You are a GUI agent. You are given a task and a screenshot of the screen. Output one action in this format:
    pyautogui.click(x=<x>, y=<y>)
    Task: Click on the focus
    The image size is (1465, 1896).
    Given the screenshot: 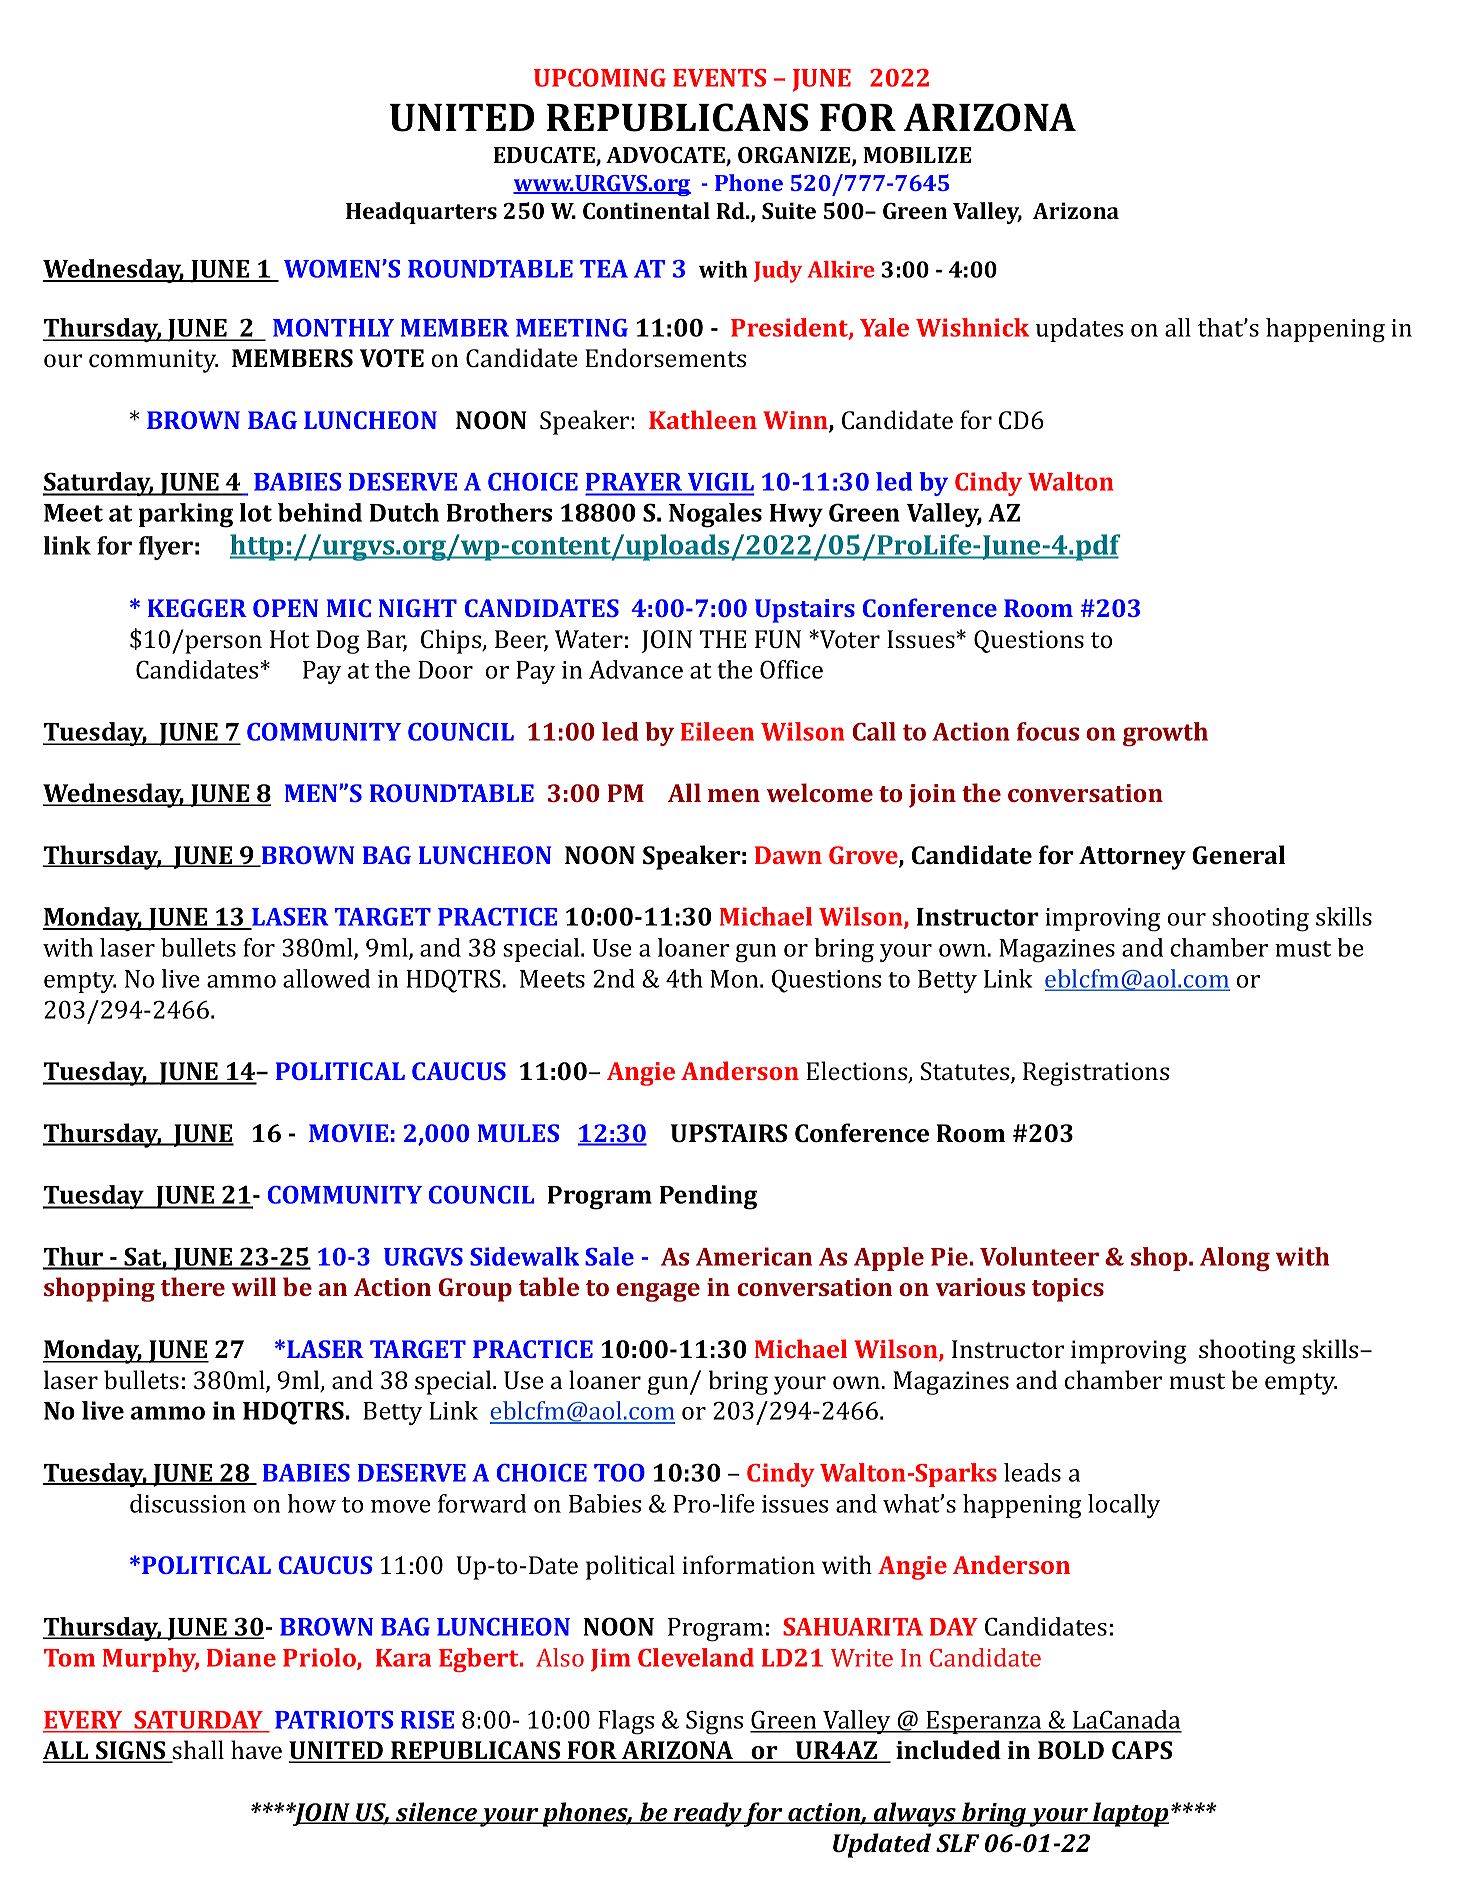 What is the action you would take?
    pyautogui.click(x=1048, y=731)
